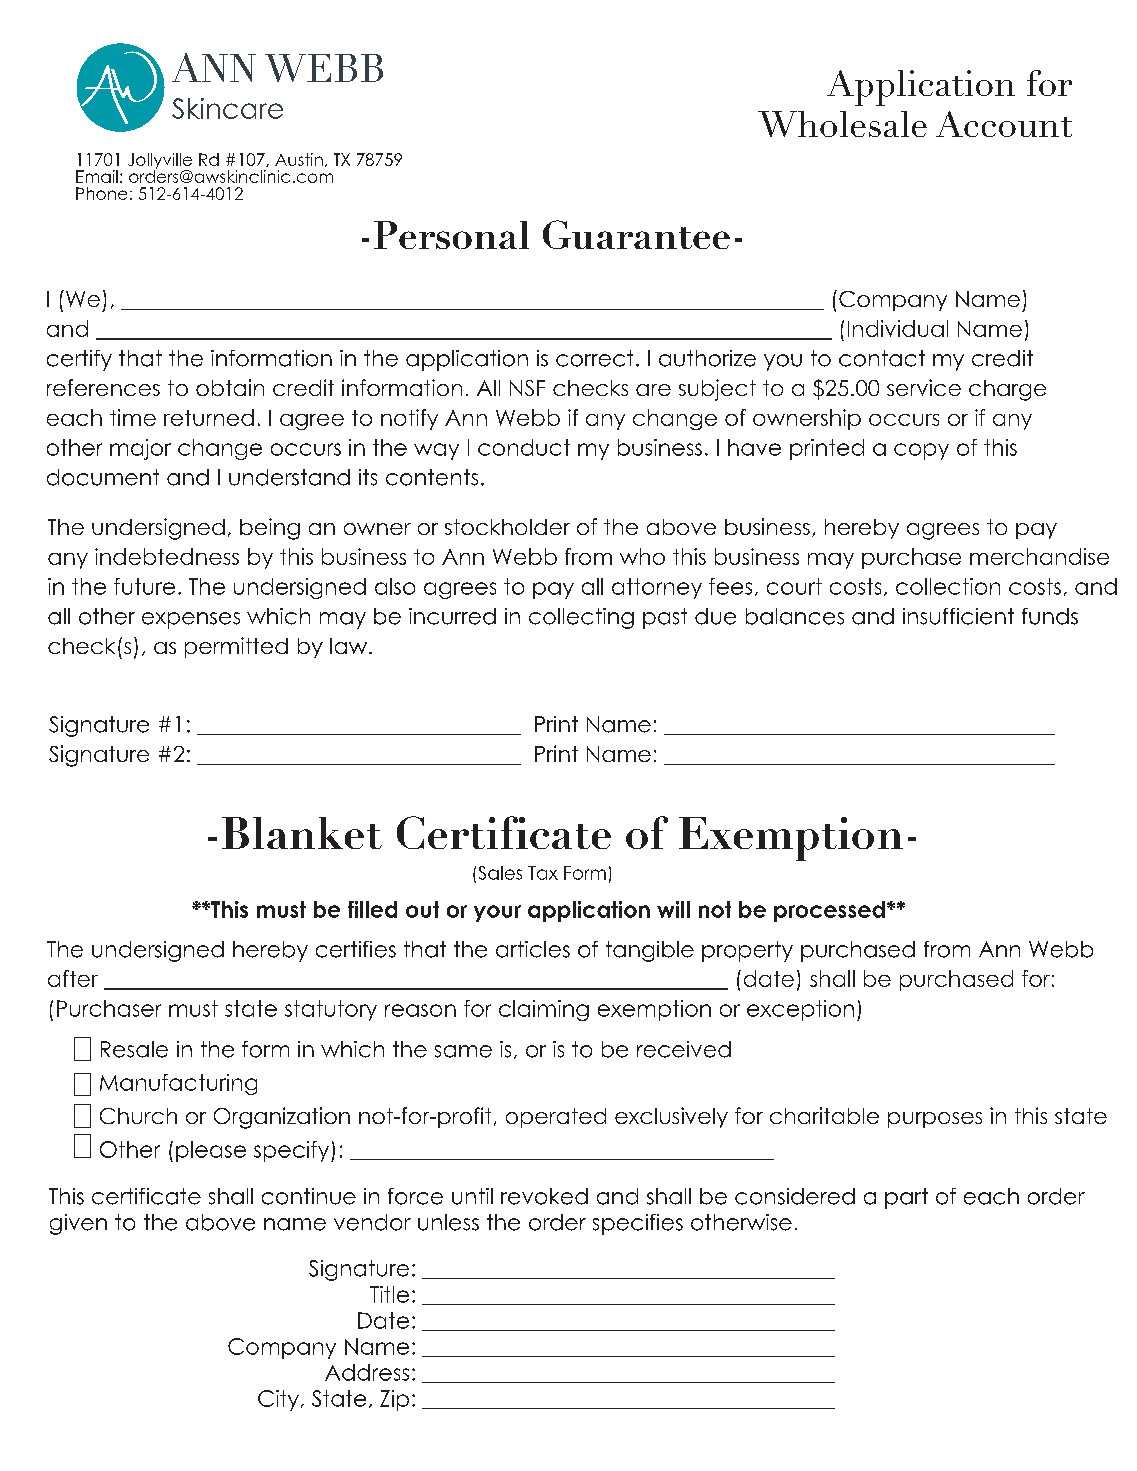 The height and width of the screenshot is (1471, 1137). I want to click on Skincare, so click(227, 108).
